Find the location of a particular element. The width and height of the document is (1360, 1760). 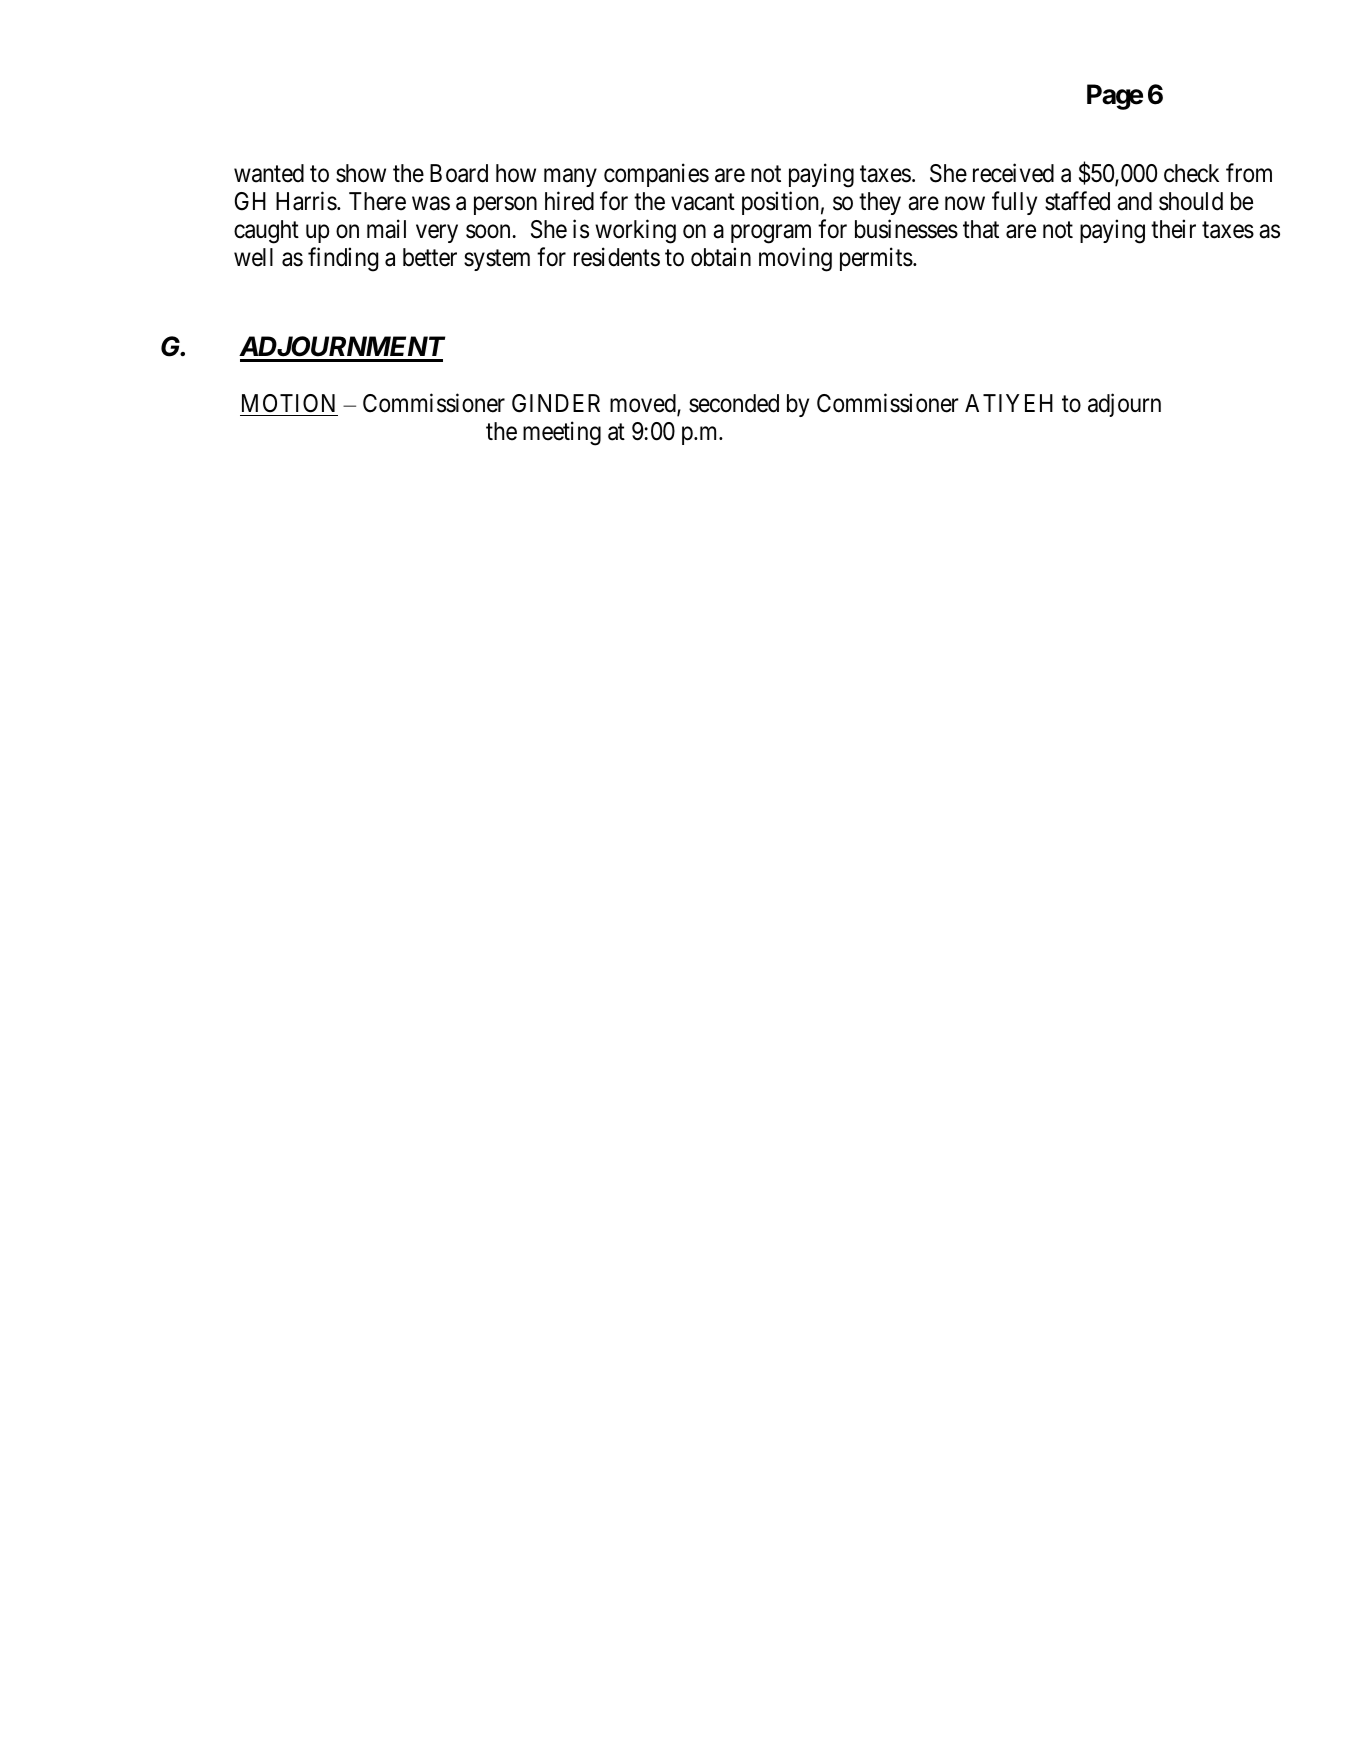

moving is located at coordinates (795, 260).
